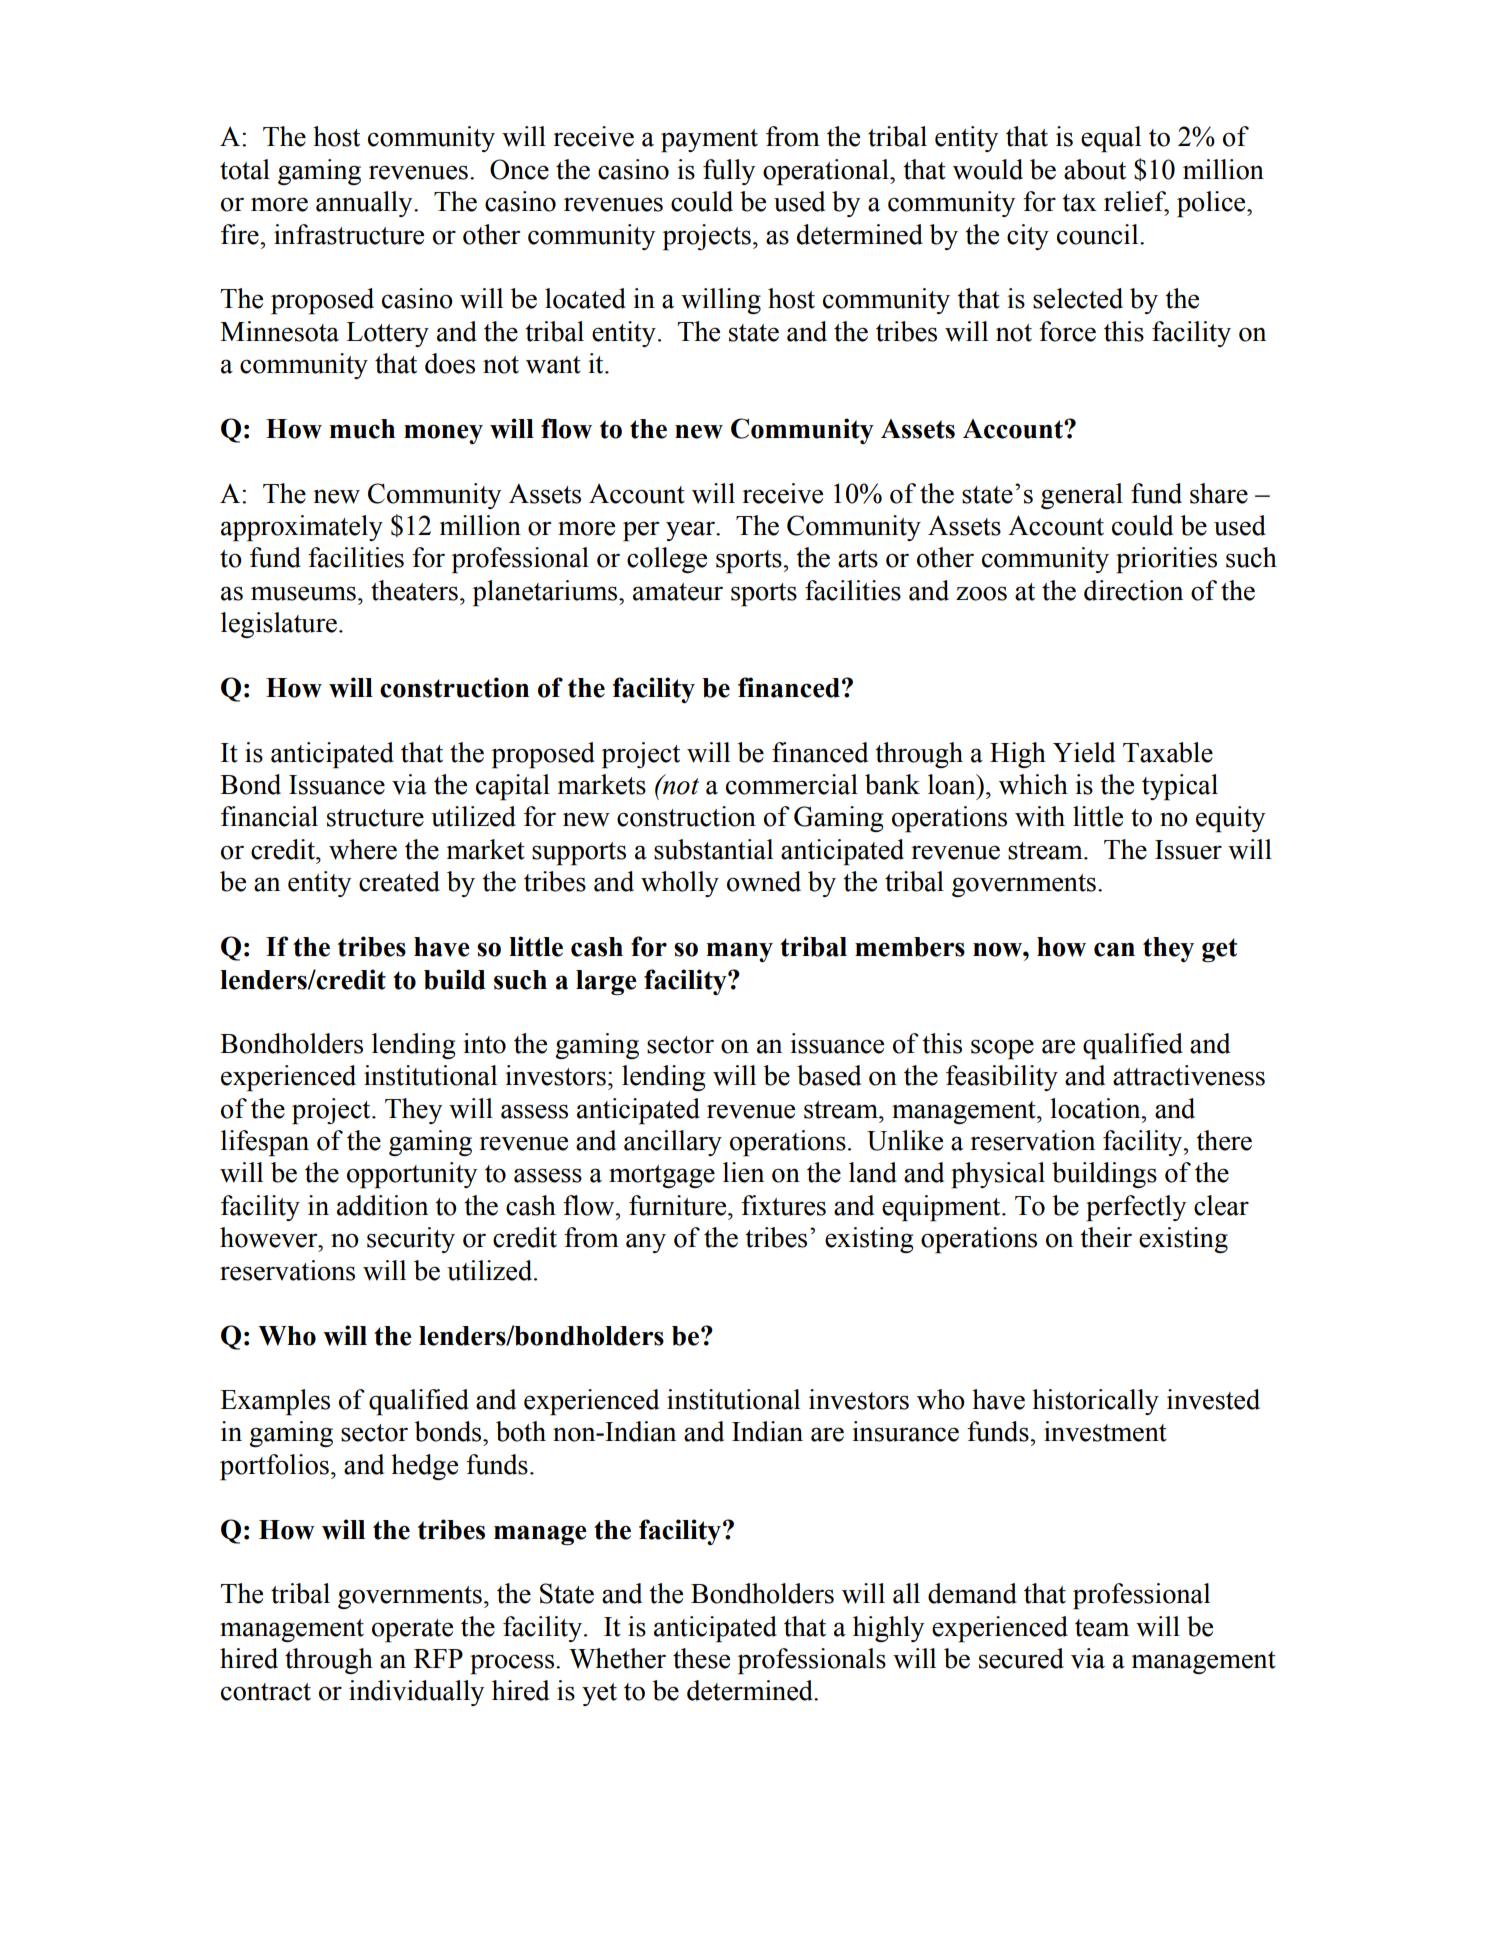 The width and height of the screenshot is (1498, 1939). Describe the element at coordinates (411, 1240) in the screenshot. I see `security` at that location.
